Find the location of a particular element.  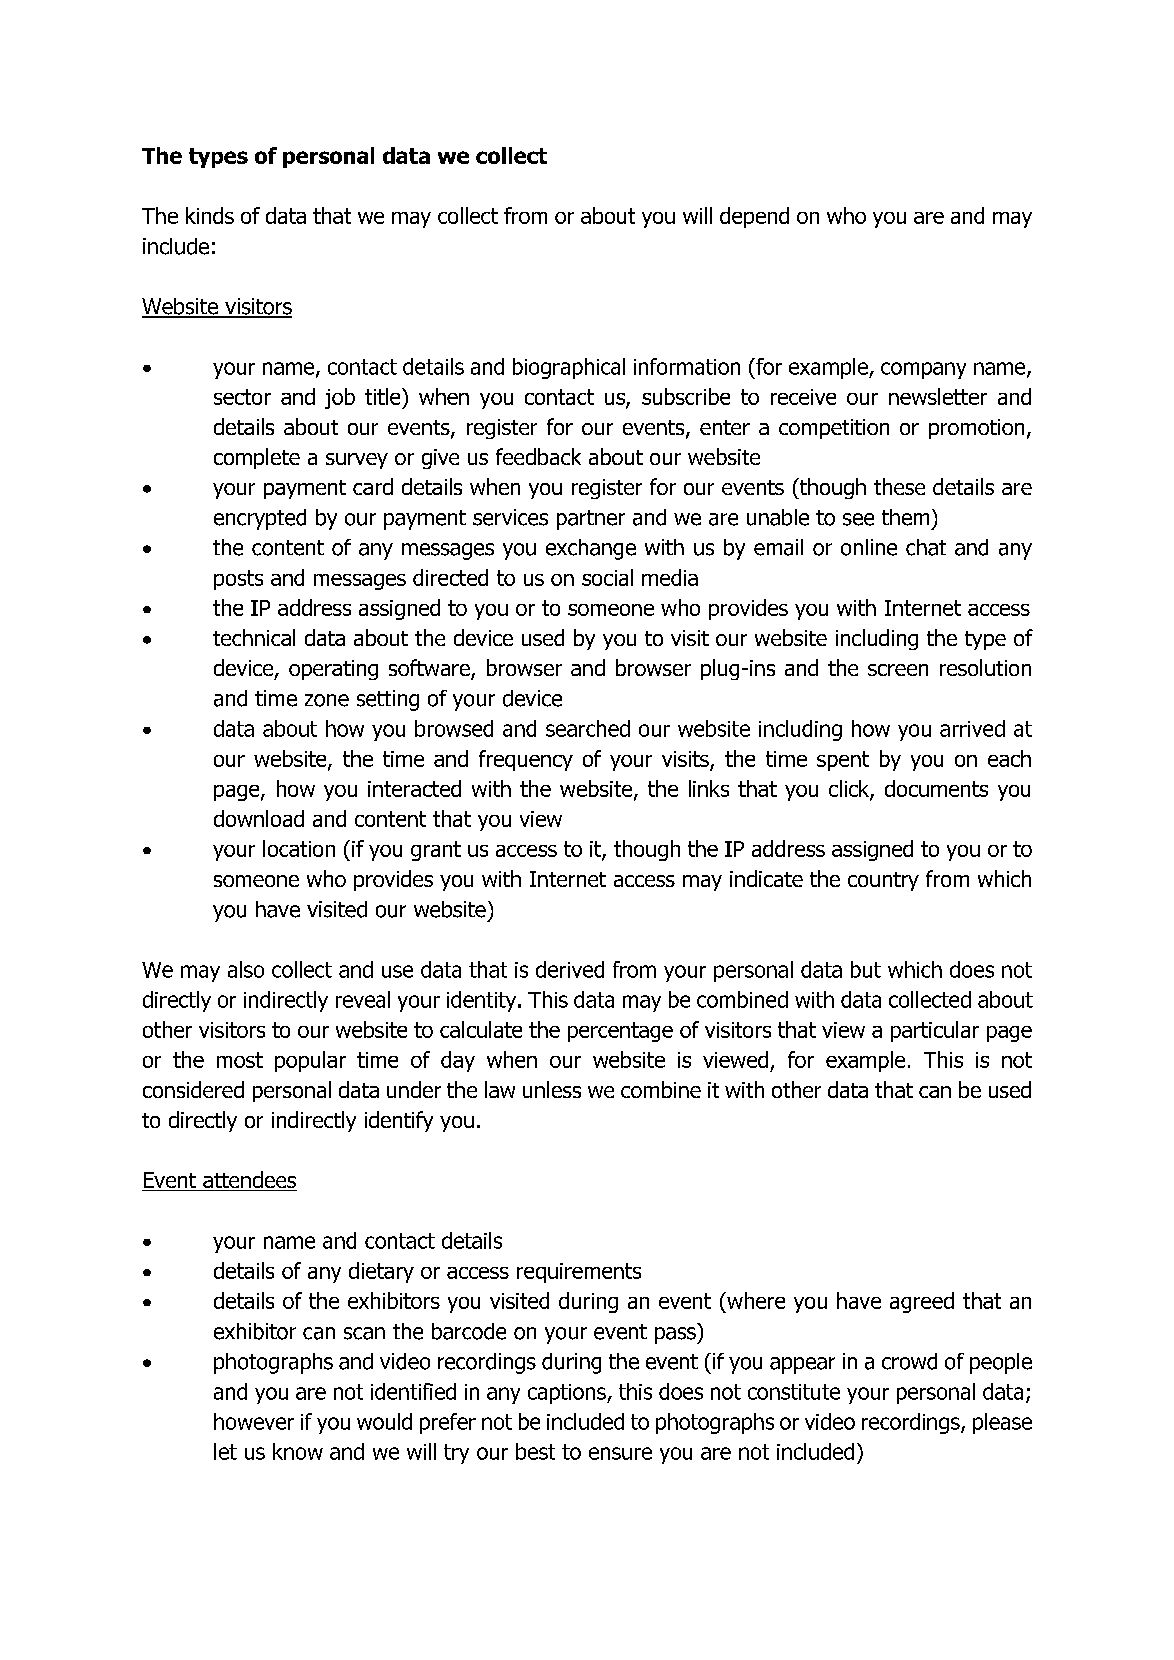

biographical is located at coordinates (569, 368).
